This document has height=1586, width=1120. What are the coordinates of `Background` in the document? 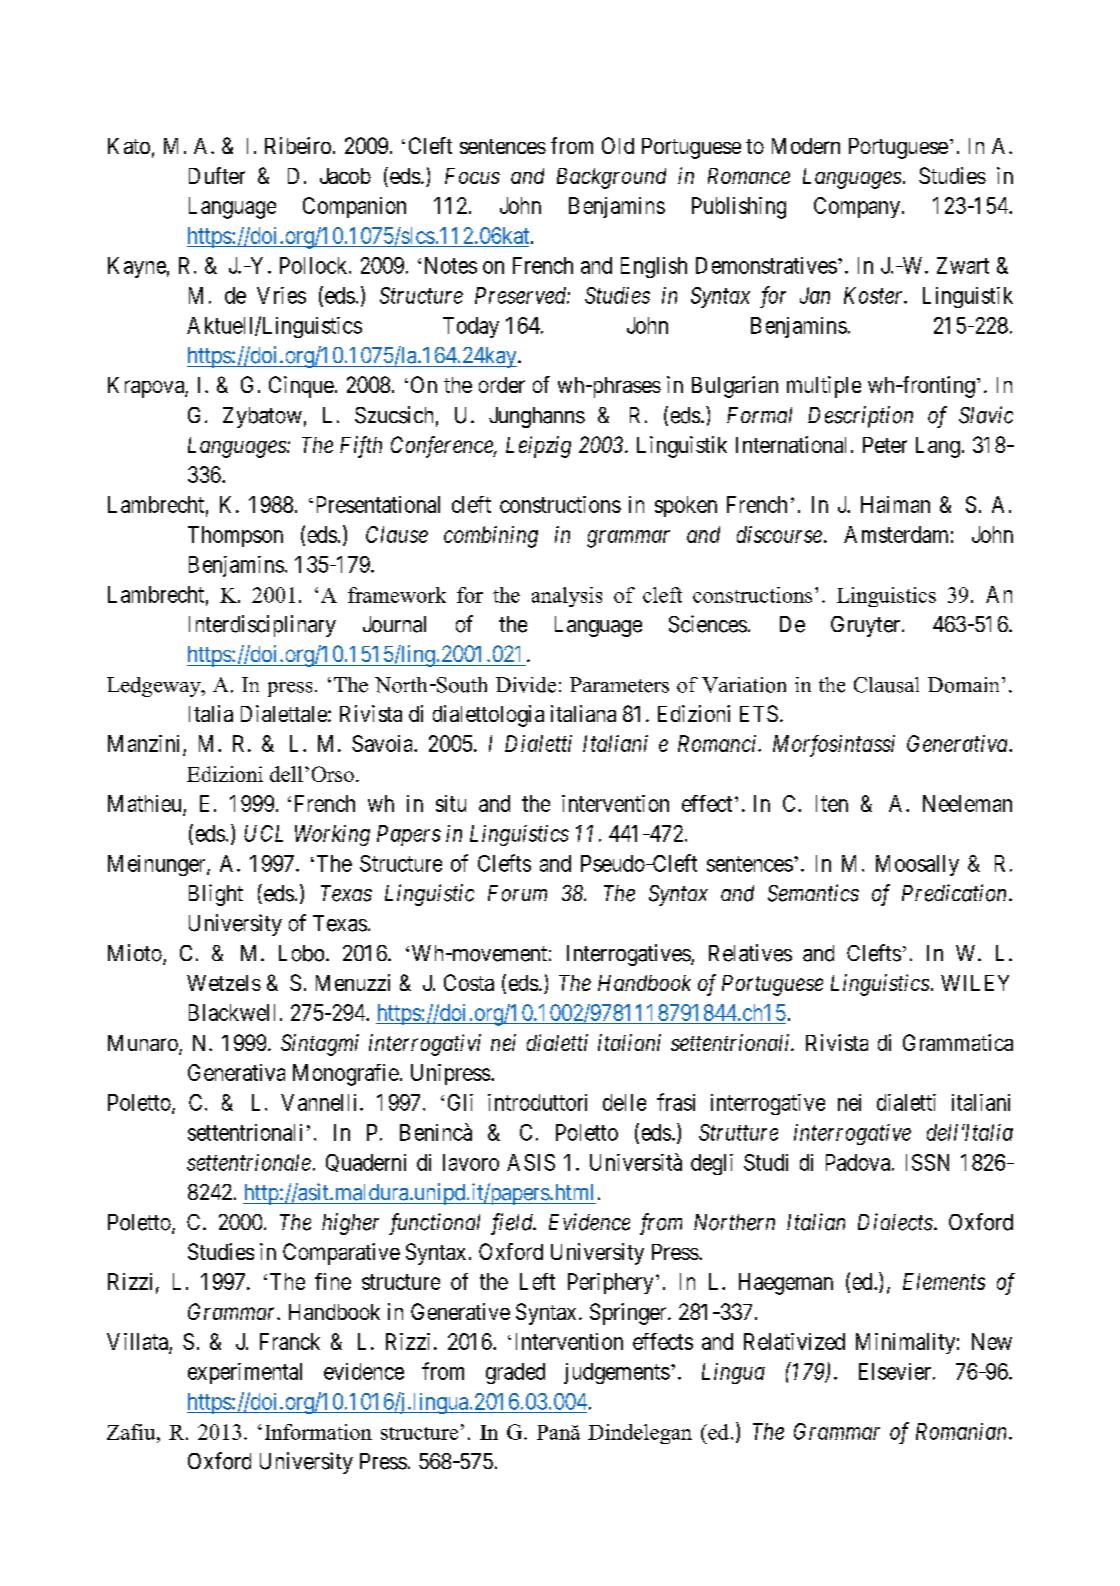 It's located at (611, 178).
